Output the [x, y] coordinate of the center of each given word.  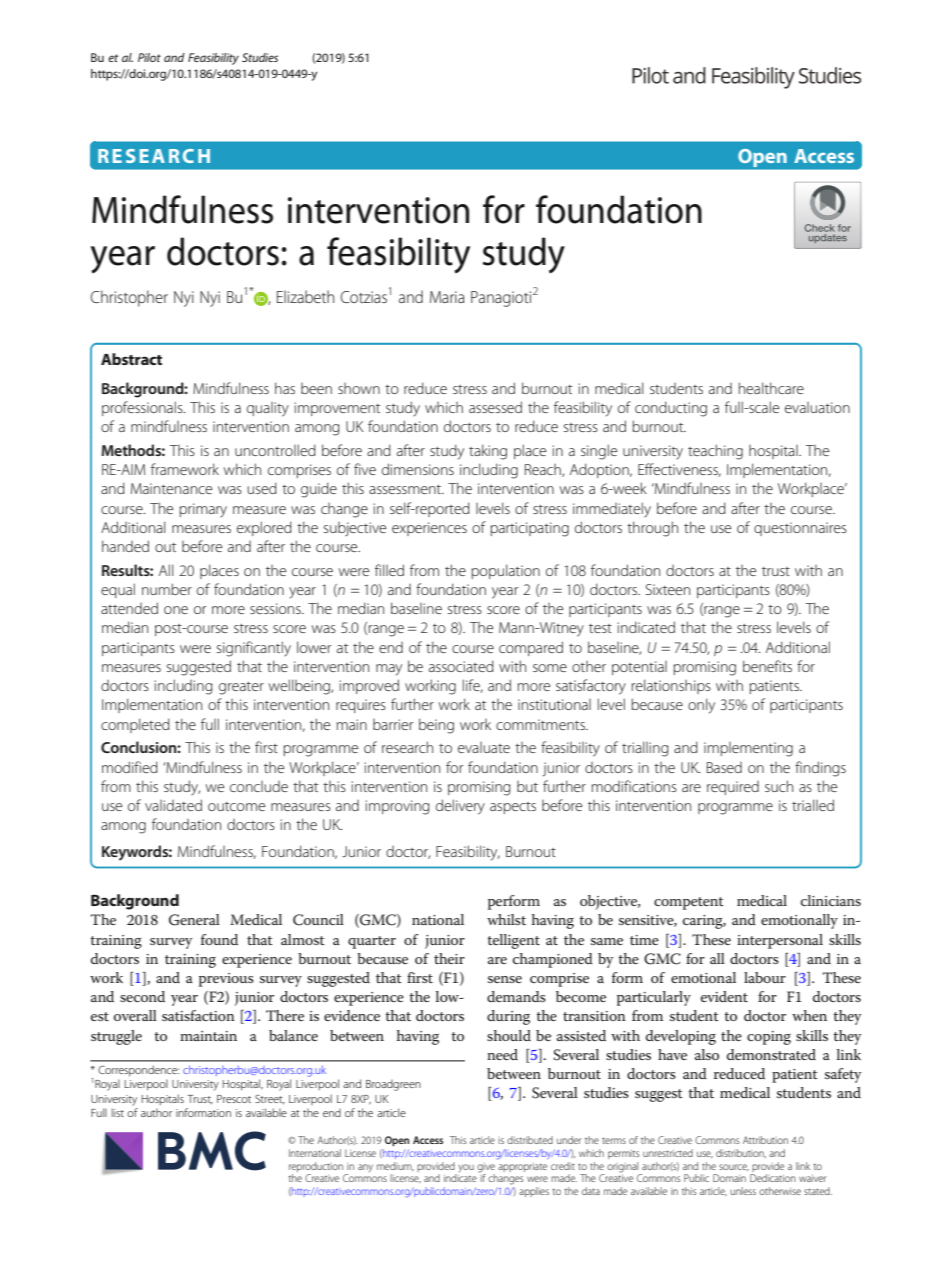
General [194, 920]
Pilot [149, 57]
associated [461, 666]
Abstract [131, 359]
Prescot [234, 1099]
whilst [506, 919]
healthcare [771, 388]
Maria [447, 297]
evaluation [817, 407]
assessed [495, 407]
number [167, 589]
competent [689, 903]
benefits [767, 666]
